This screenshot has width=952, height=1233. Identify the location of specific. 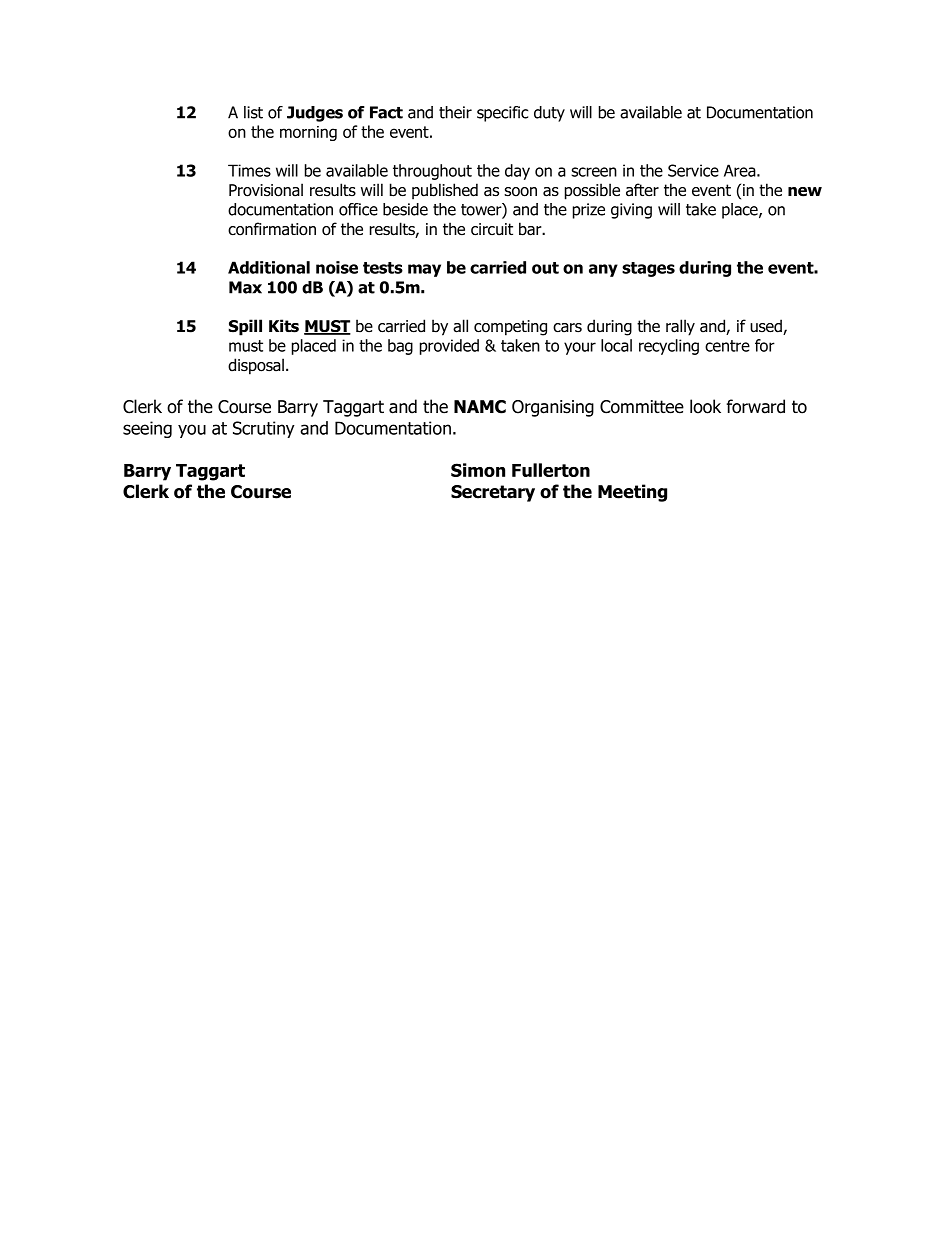
(502, 114).
